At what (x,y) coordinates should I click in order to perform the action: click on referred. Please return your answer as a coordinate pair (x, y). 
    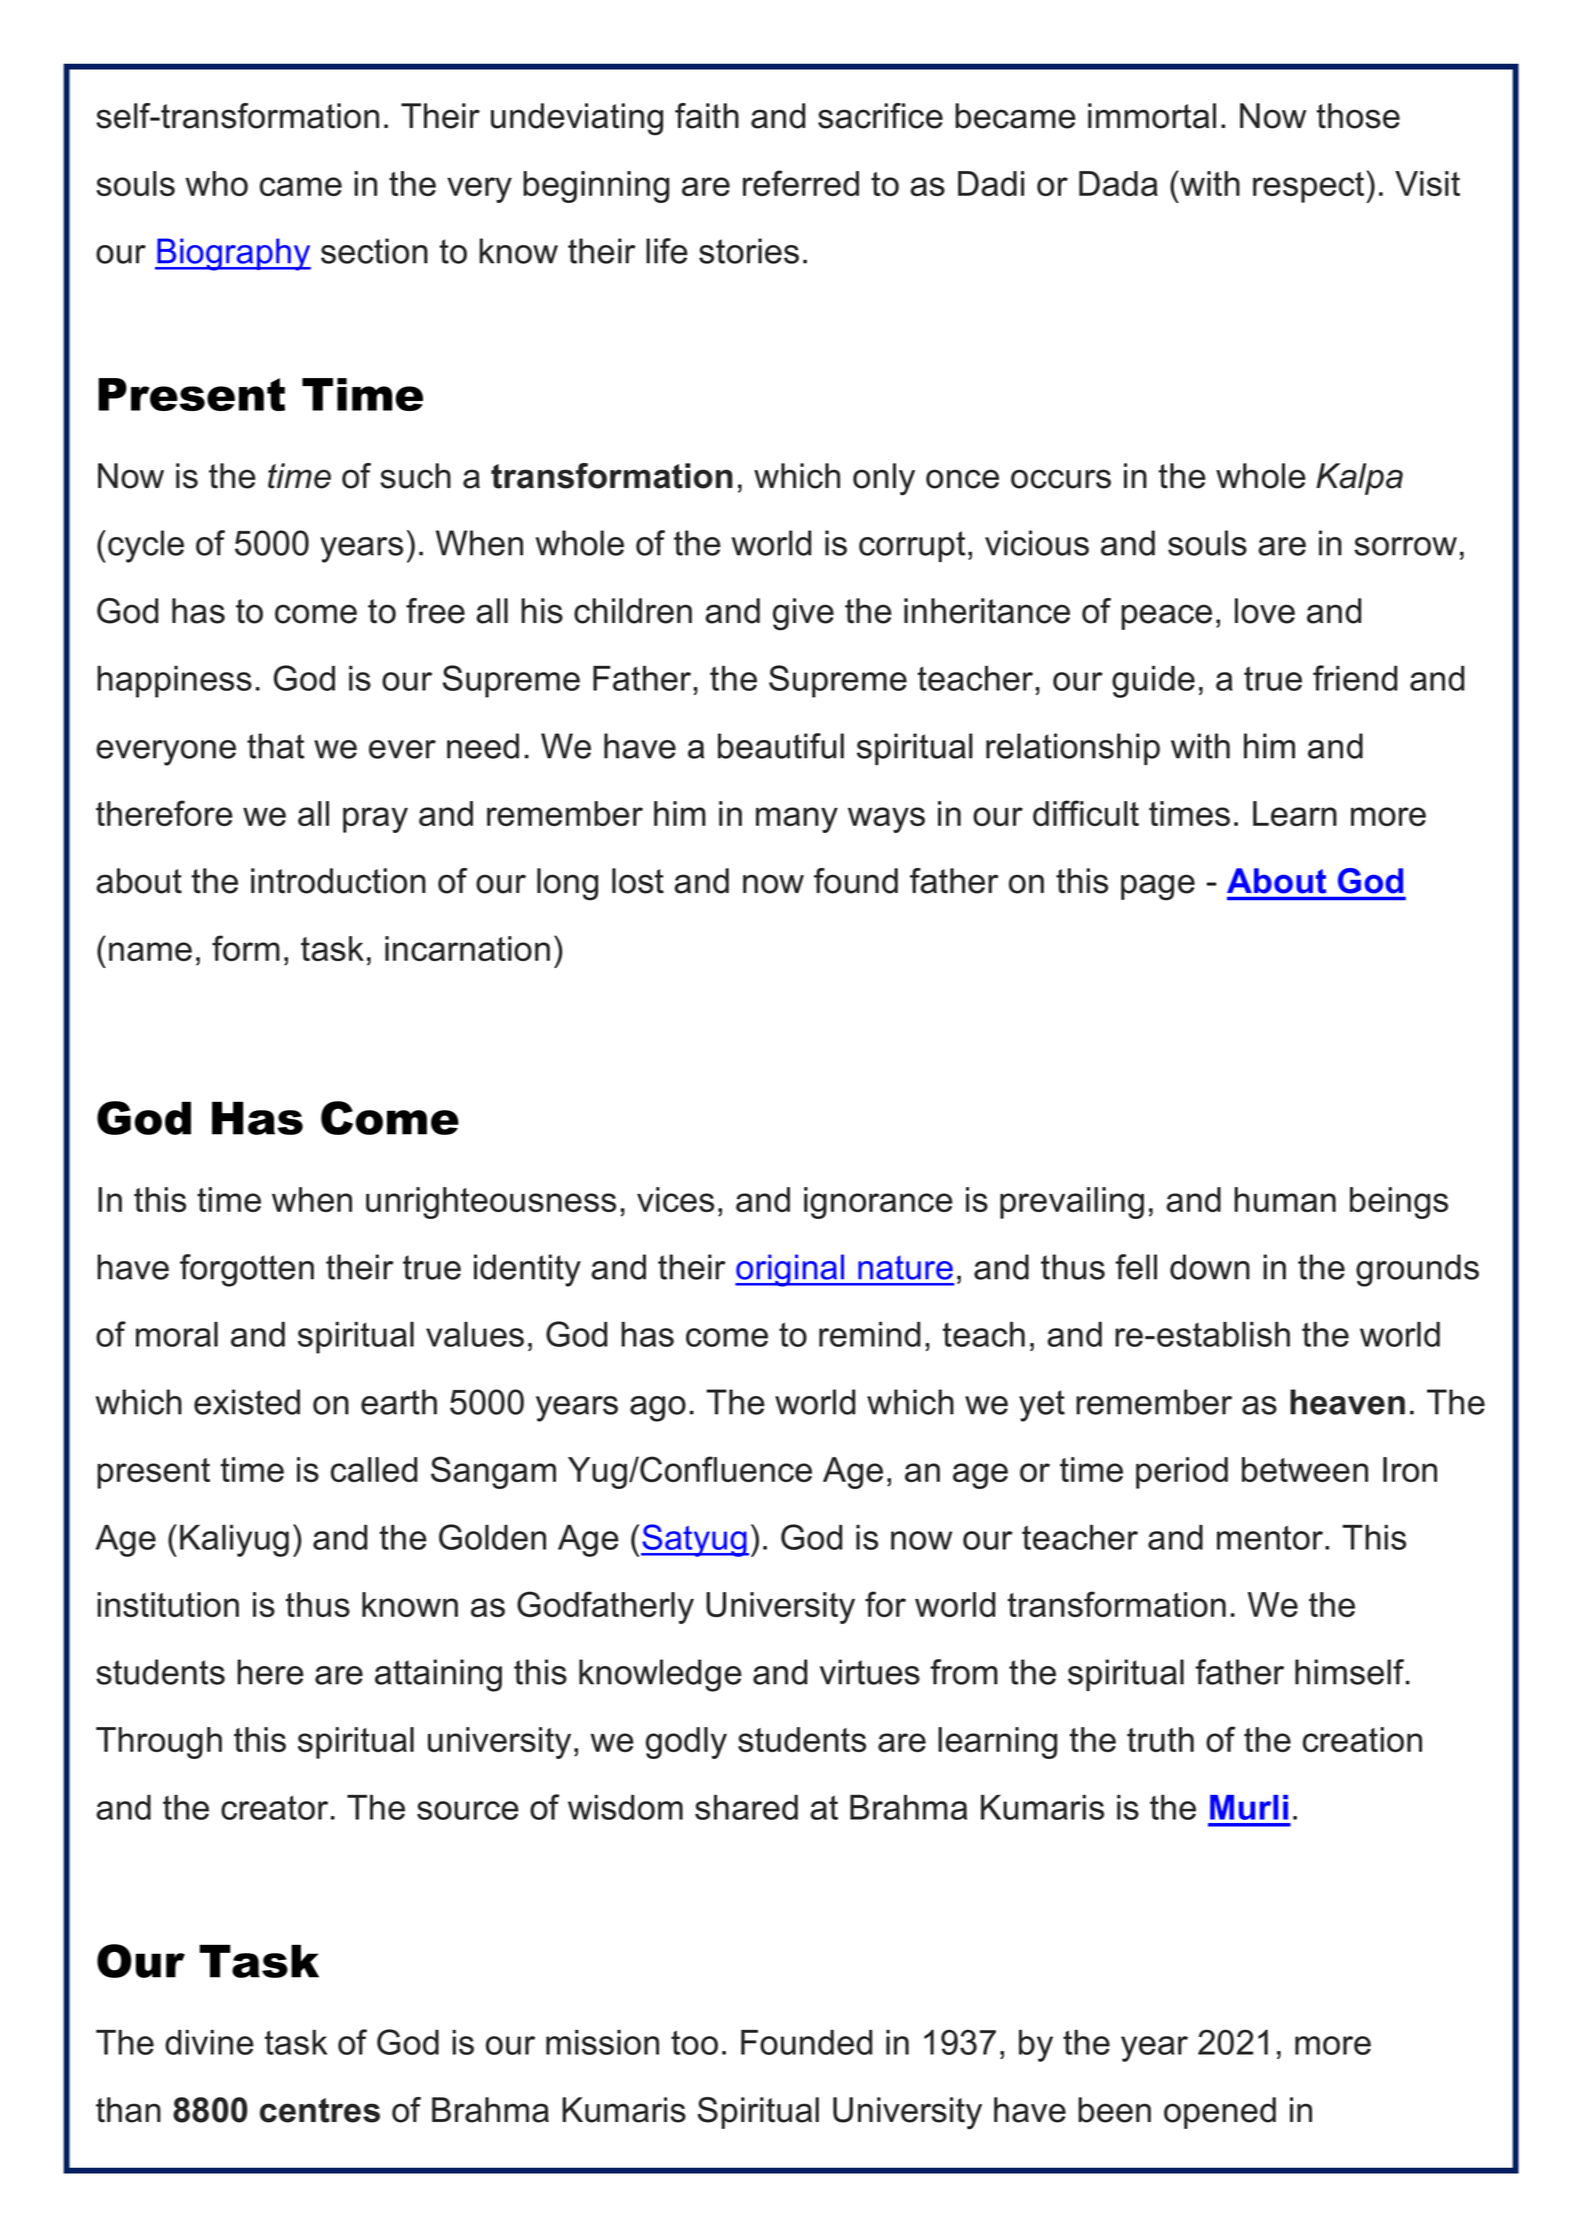
    Looking at the image, I should click on (801, 183).
